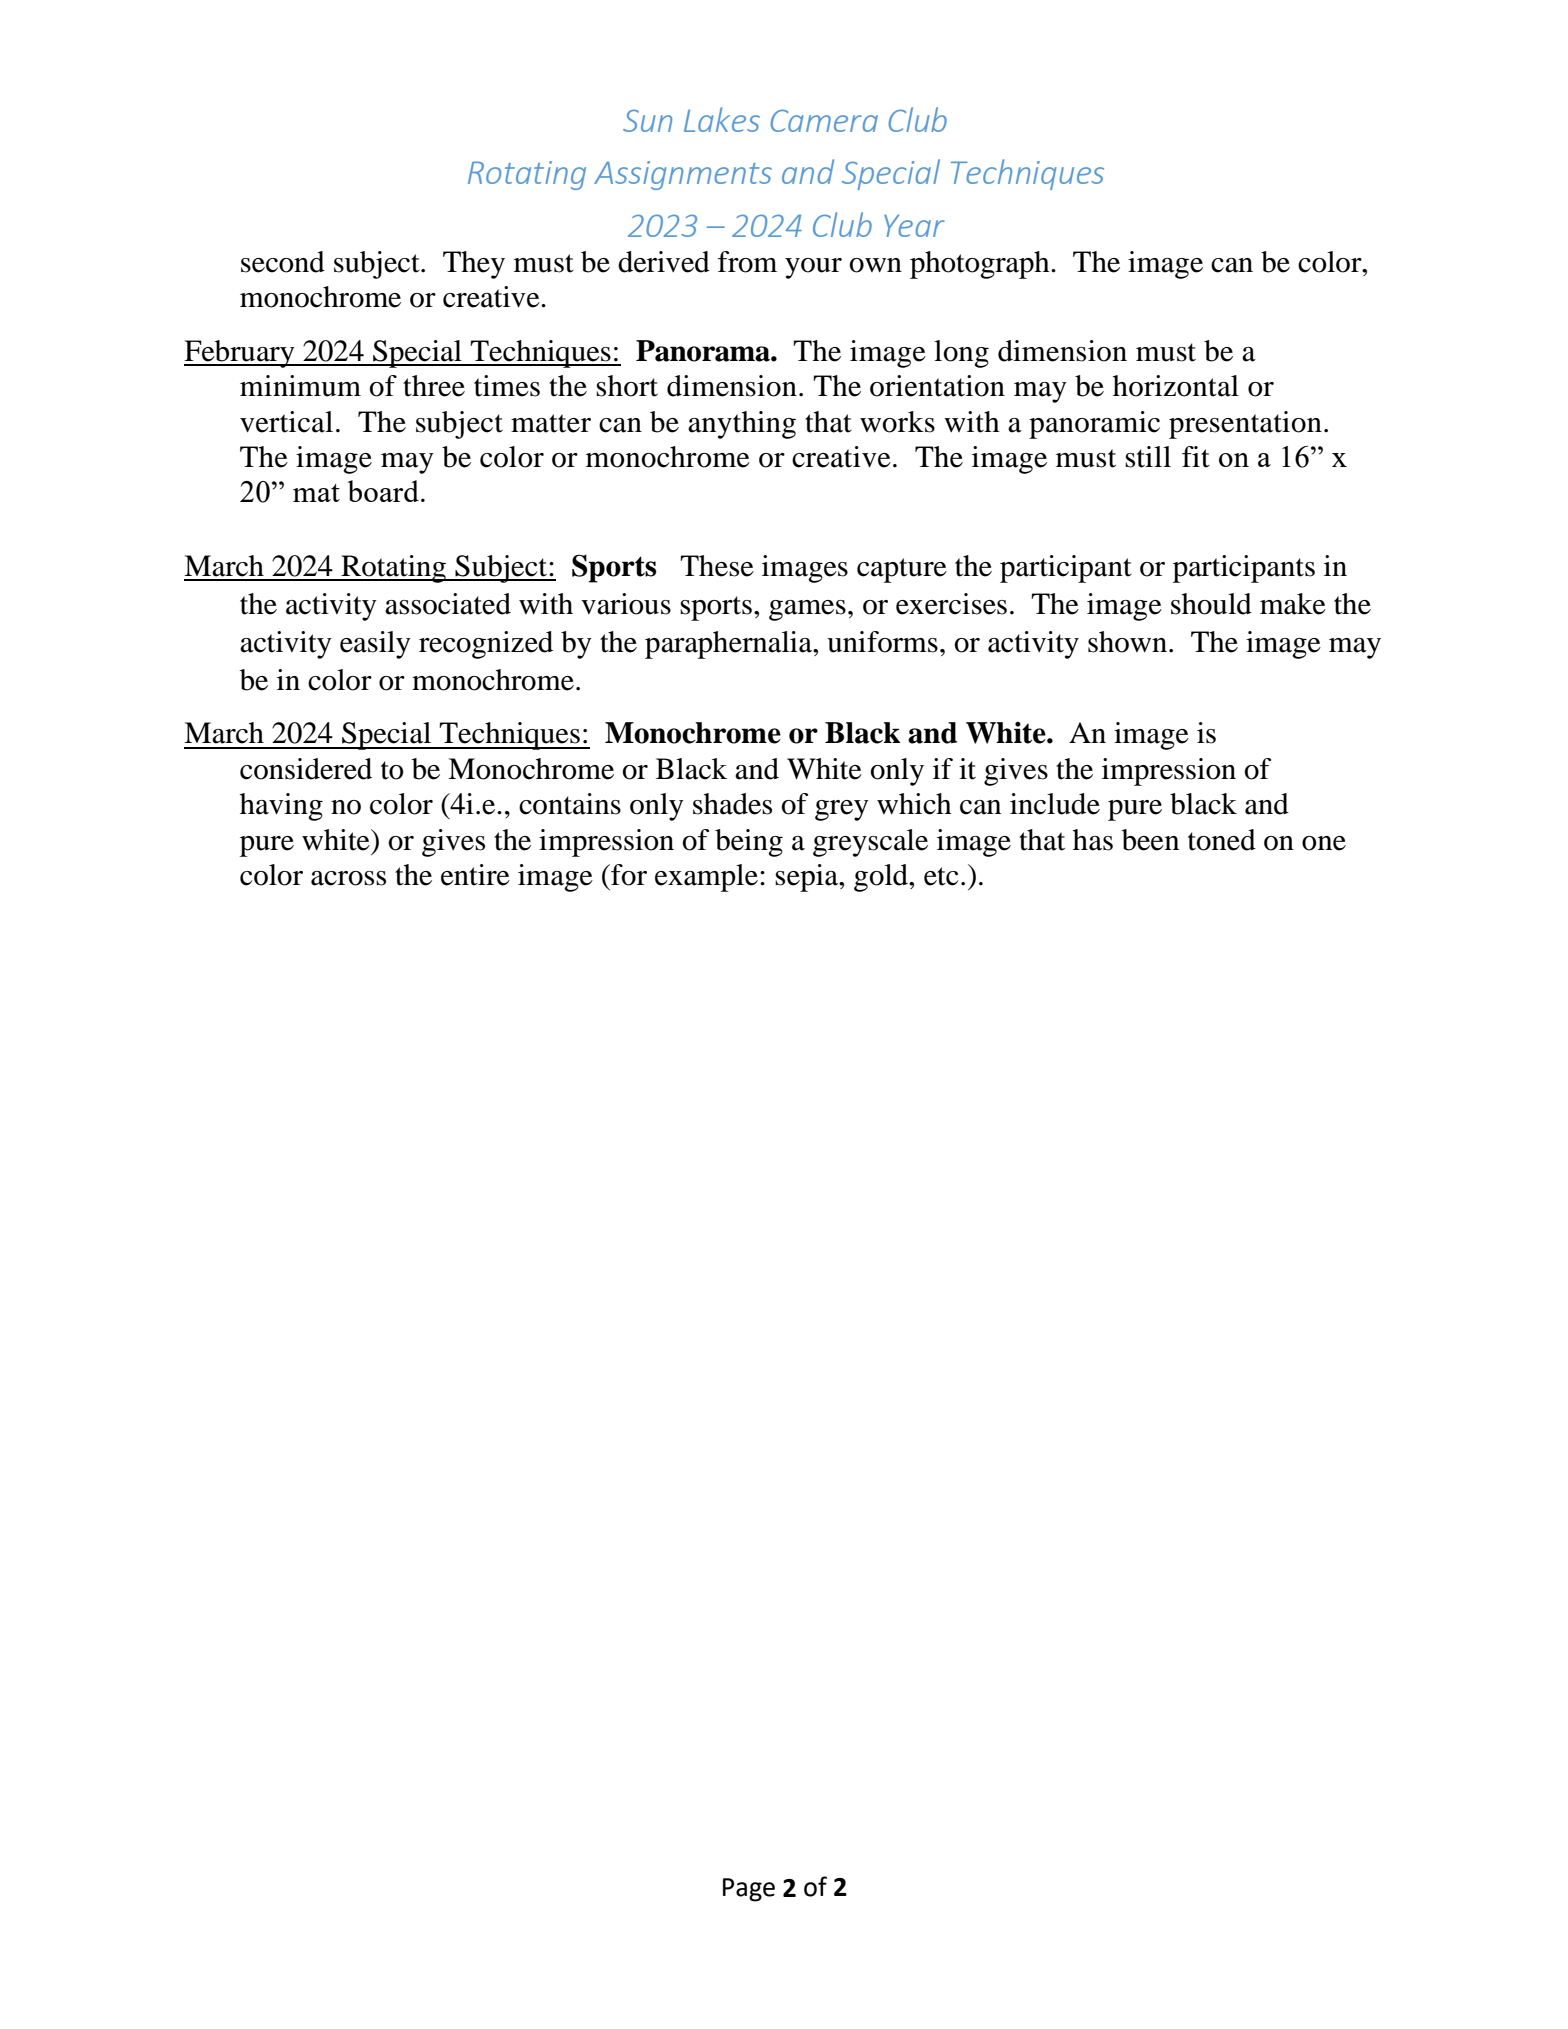 The width and height of the image is (1568, 2029). Describe the element at coordinates (941, 876) in the image. I see `etc` at that location.
